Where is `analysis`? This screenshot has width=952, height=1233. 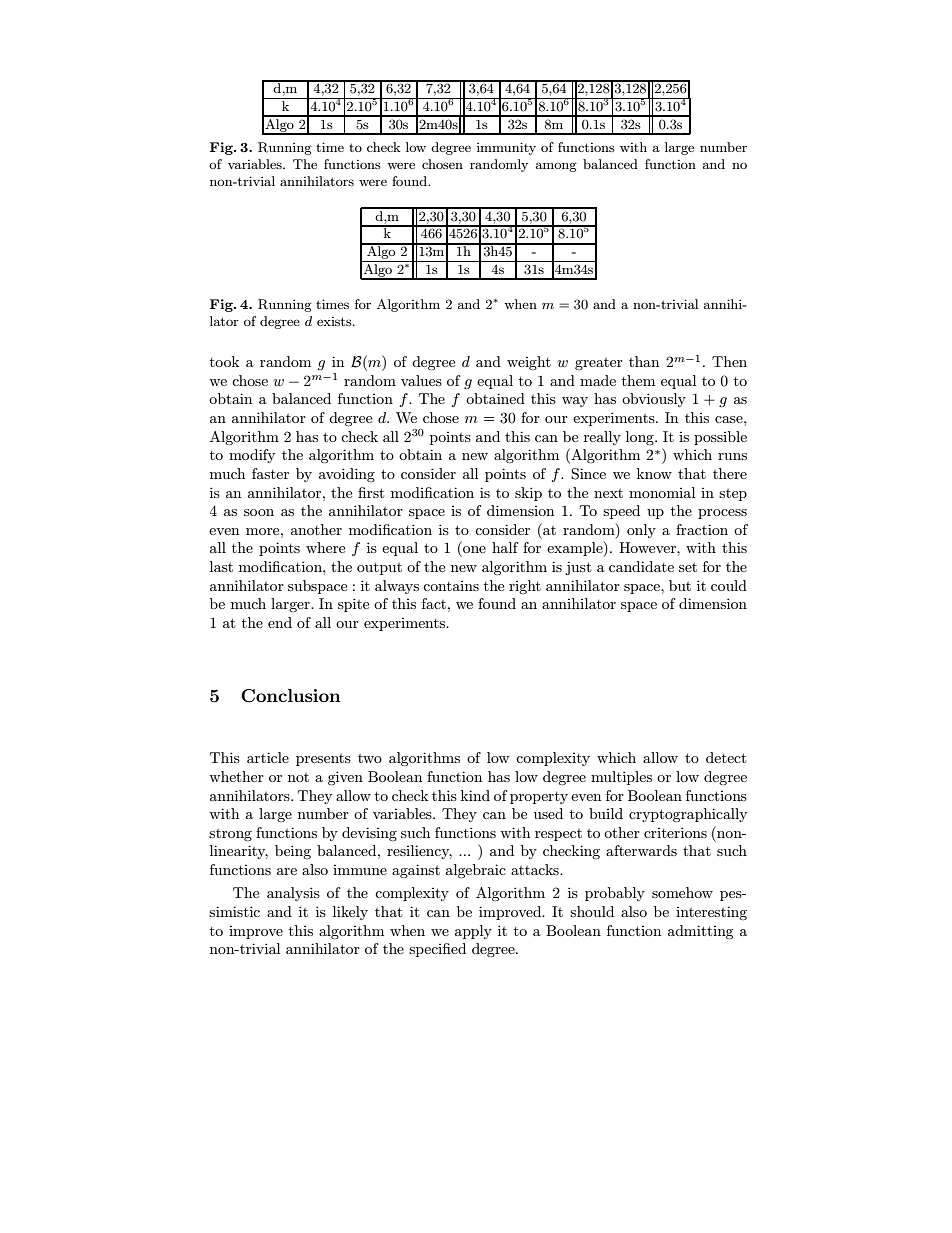
analysis is located at coordinates (293, 894).
